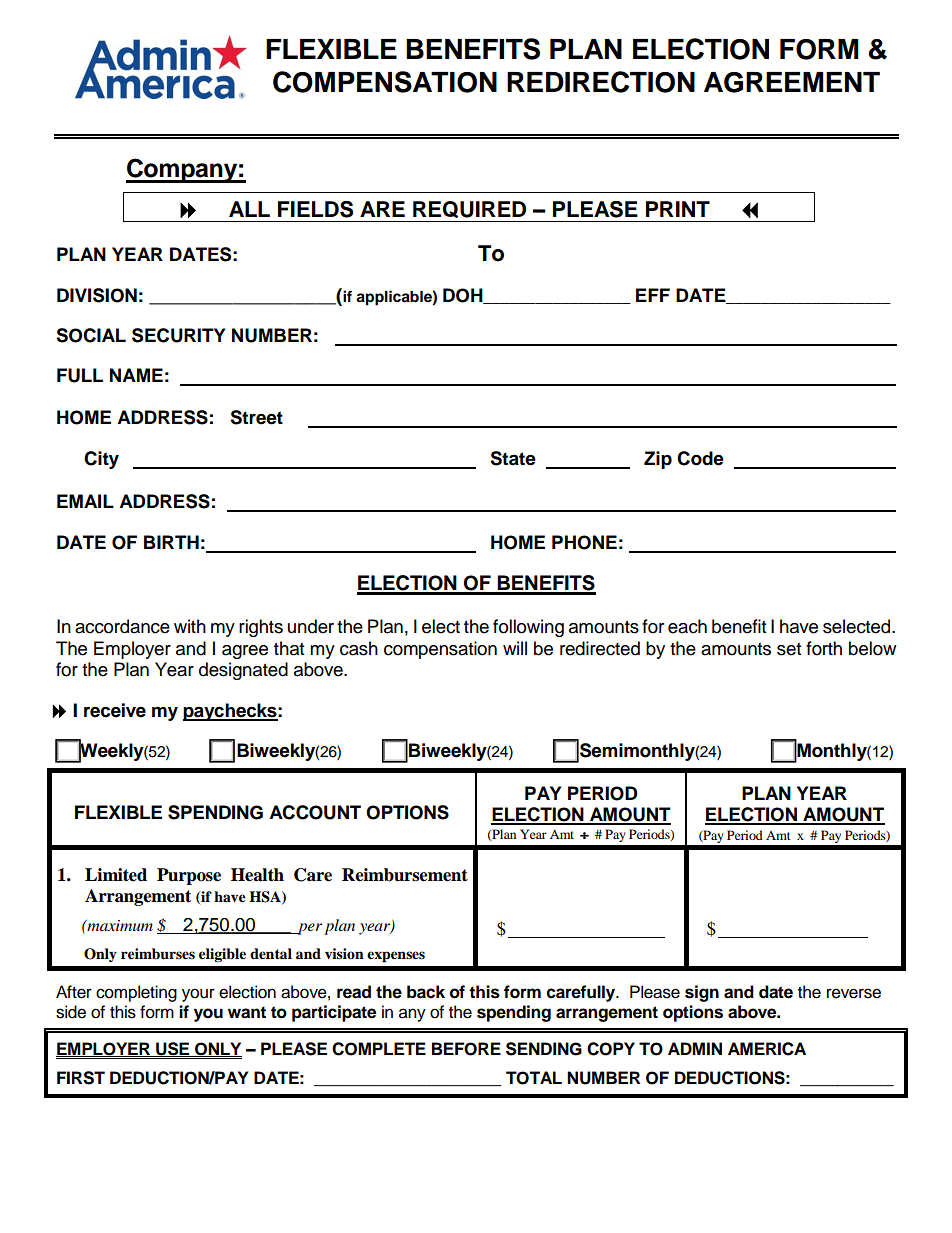 The image size is (952, 1233). What do you see at coordinates (513, 458) in the page?
I see `State` at bounding box center [513, 458].
